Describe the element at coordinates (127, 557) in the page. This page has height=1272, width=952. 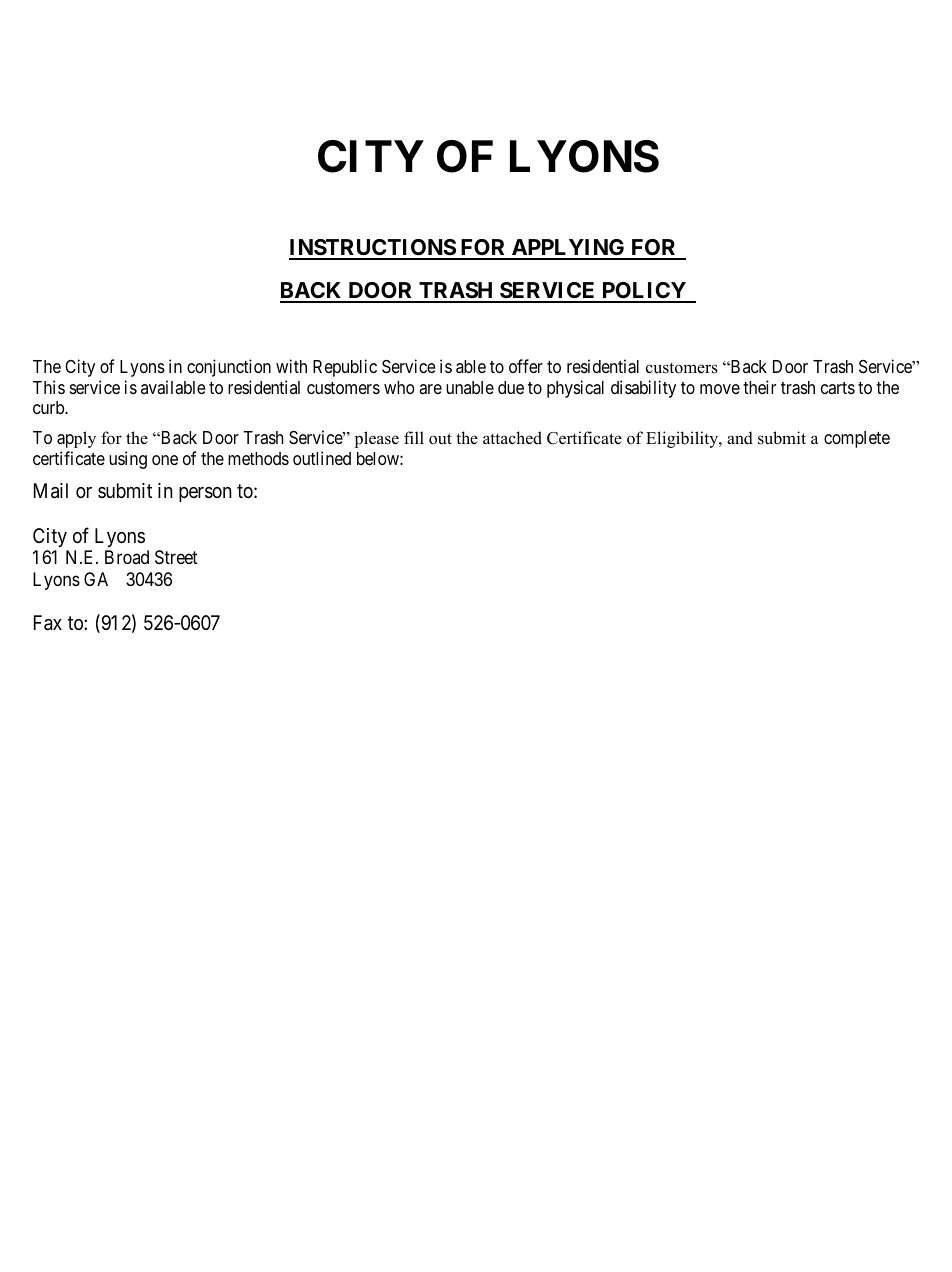
I see `Broad` at that location.
